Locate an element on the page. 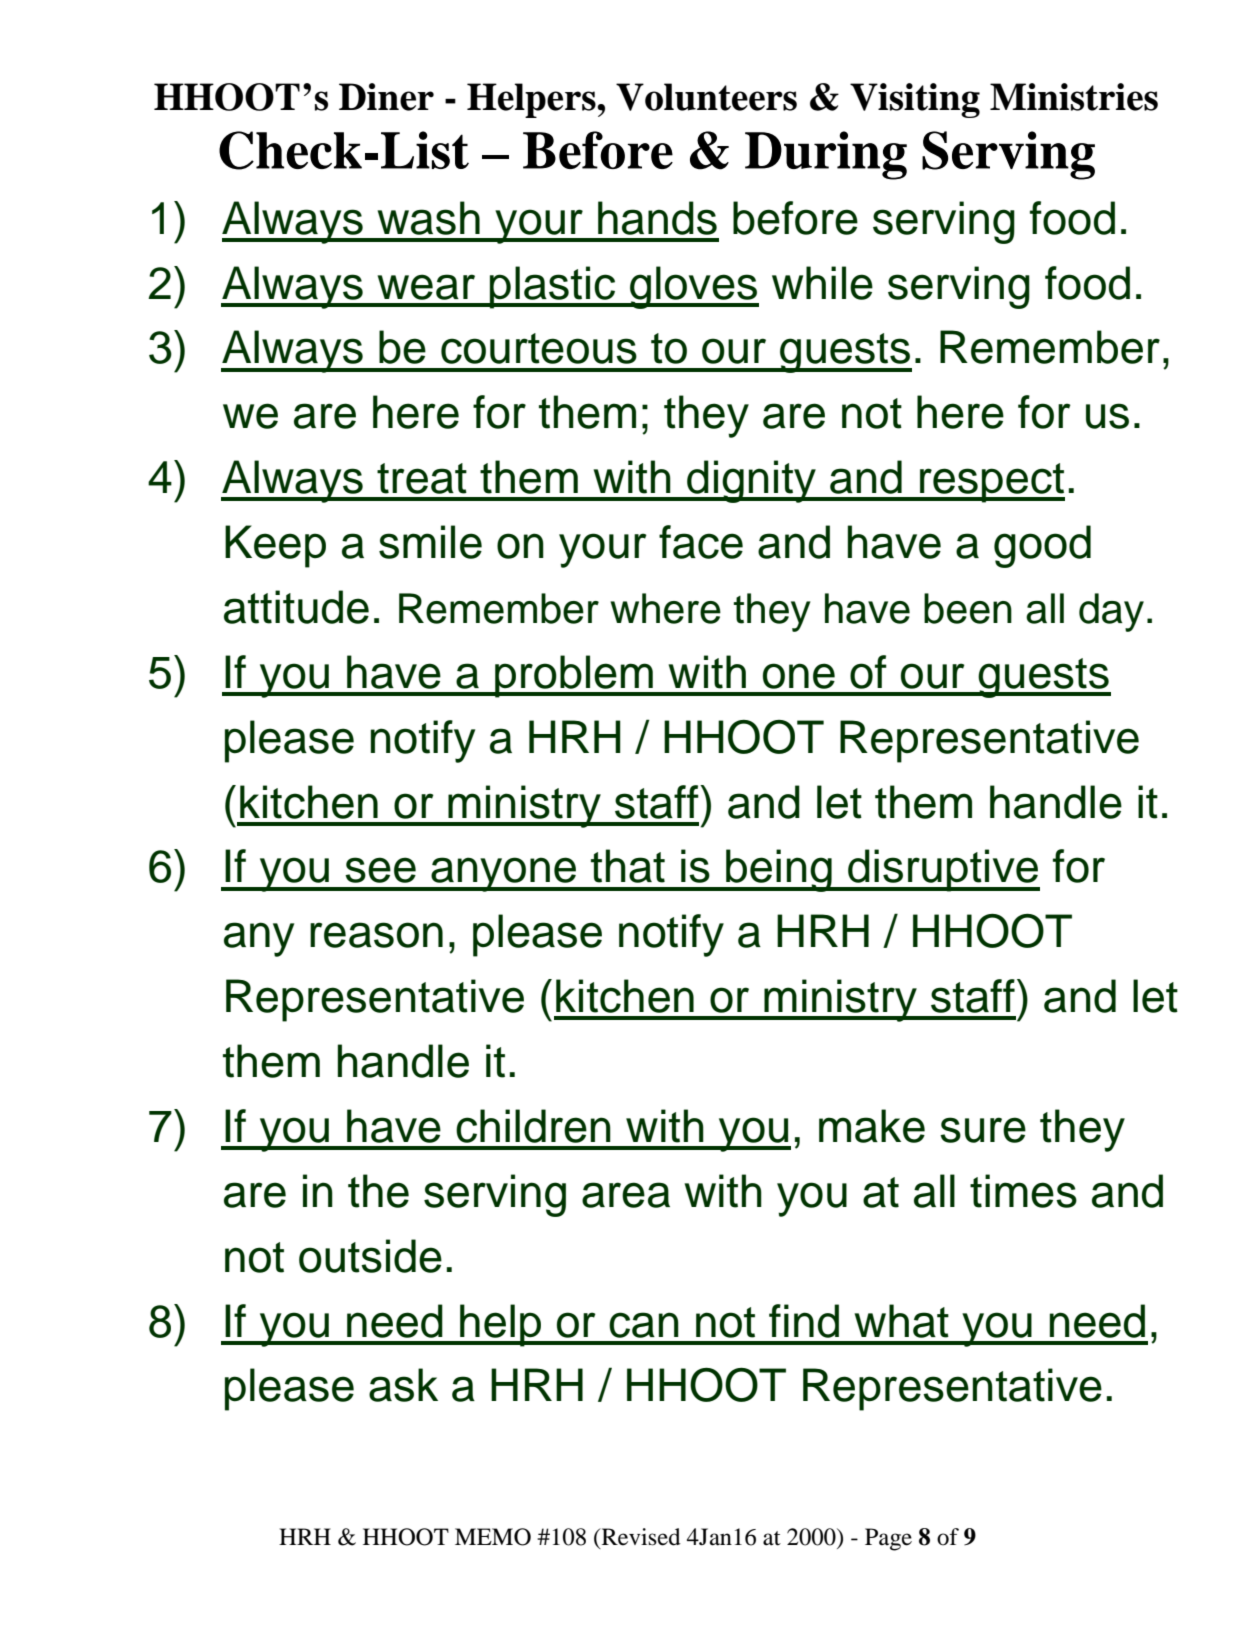 The width and height of the image is (1256, 1625). disruptive is located at coordinates (943, 870).
